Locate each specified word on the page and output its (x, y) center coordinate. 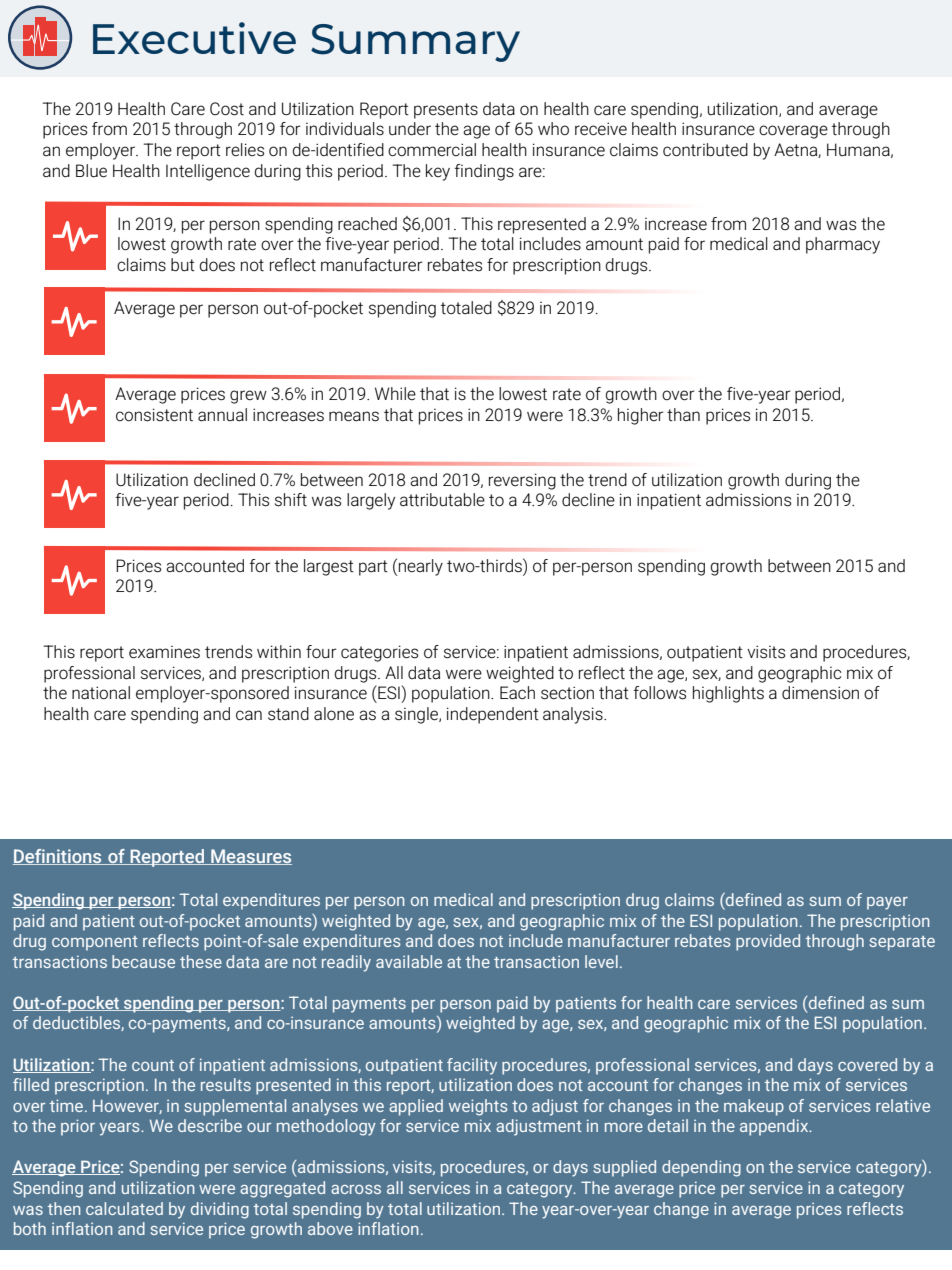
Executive (194, 38)
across (356, 1189)
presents (446, 111)
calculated (124, 1208)
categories (379, 653)
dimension (820, 692)
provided (768, 942)
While (395, 393)
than (683, 414)
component (95, 943)
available (409, 961)
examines (164, 652)
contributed (705, 150)
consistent (154, 415)
